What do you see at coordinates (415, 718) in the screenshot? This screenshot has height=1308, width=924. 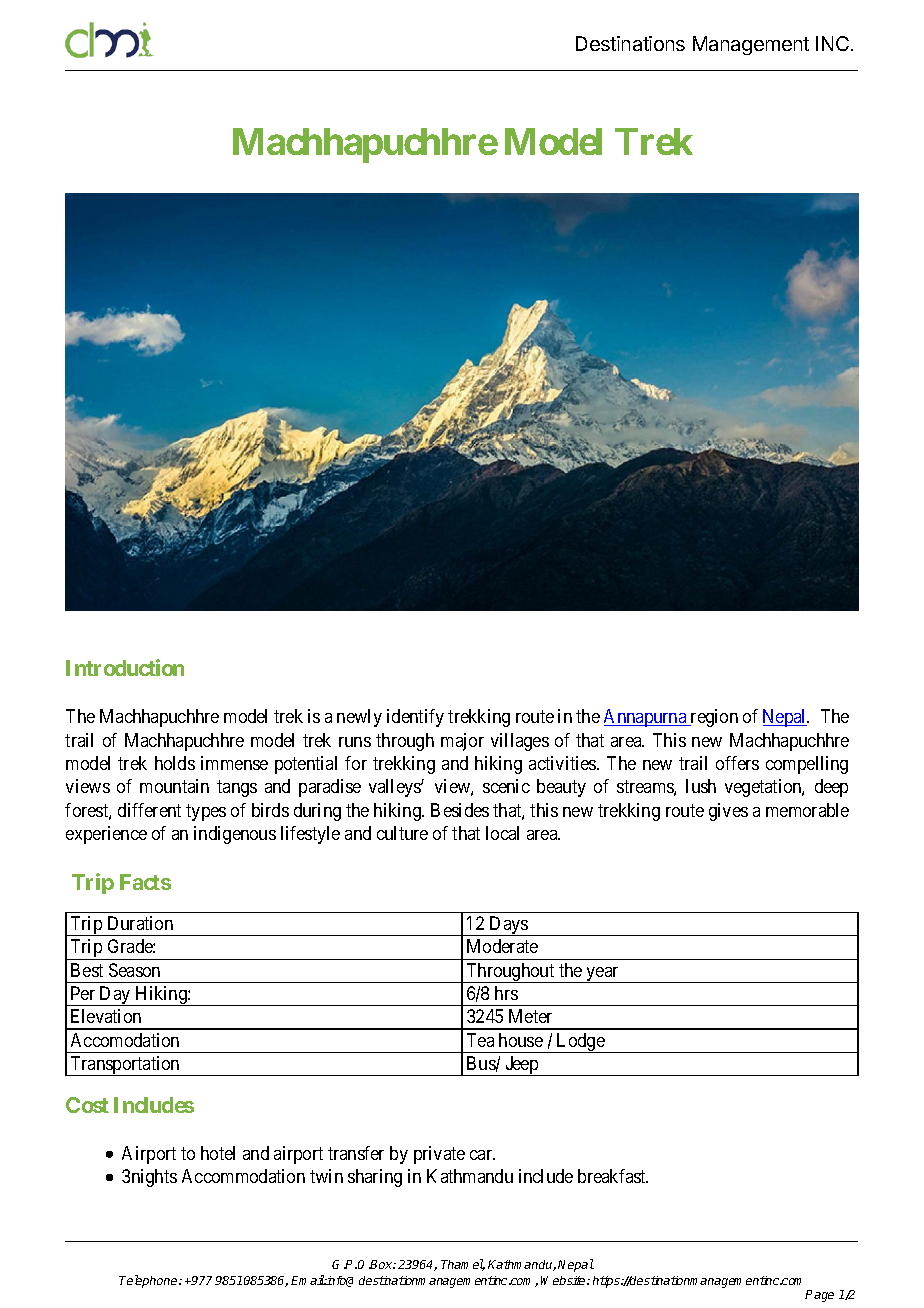 I see `identify` at bounding box center [415, 718].
